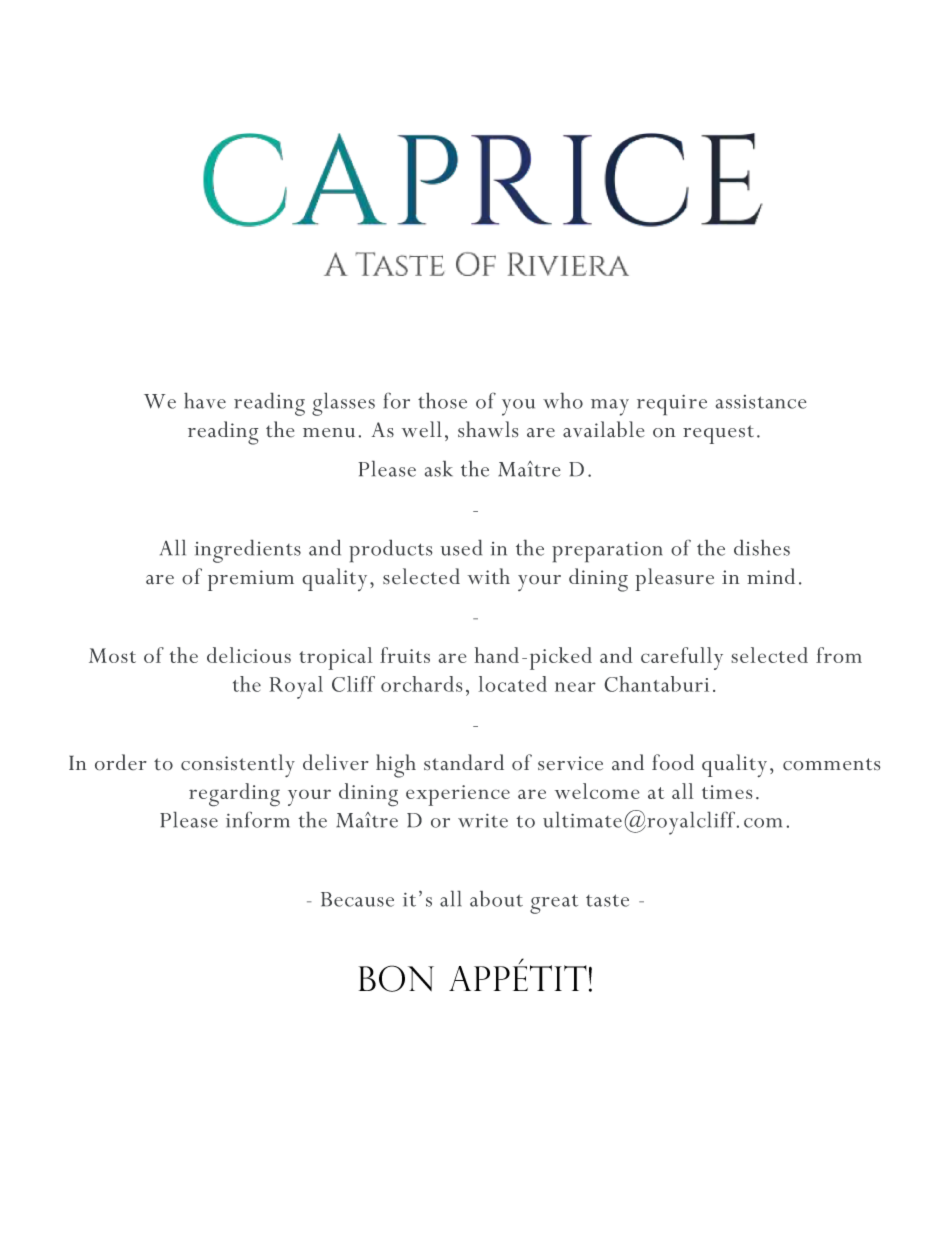 This screenshot has height=1233, width=952. I want to click on assistance, so click(761, 402).
